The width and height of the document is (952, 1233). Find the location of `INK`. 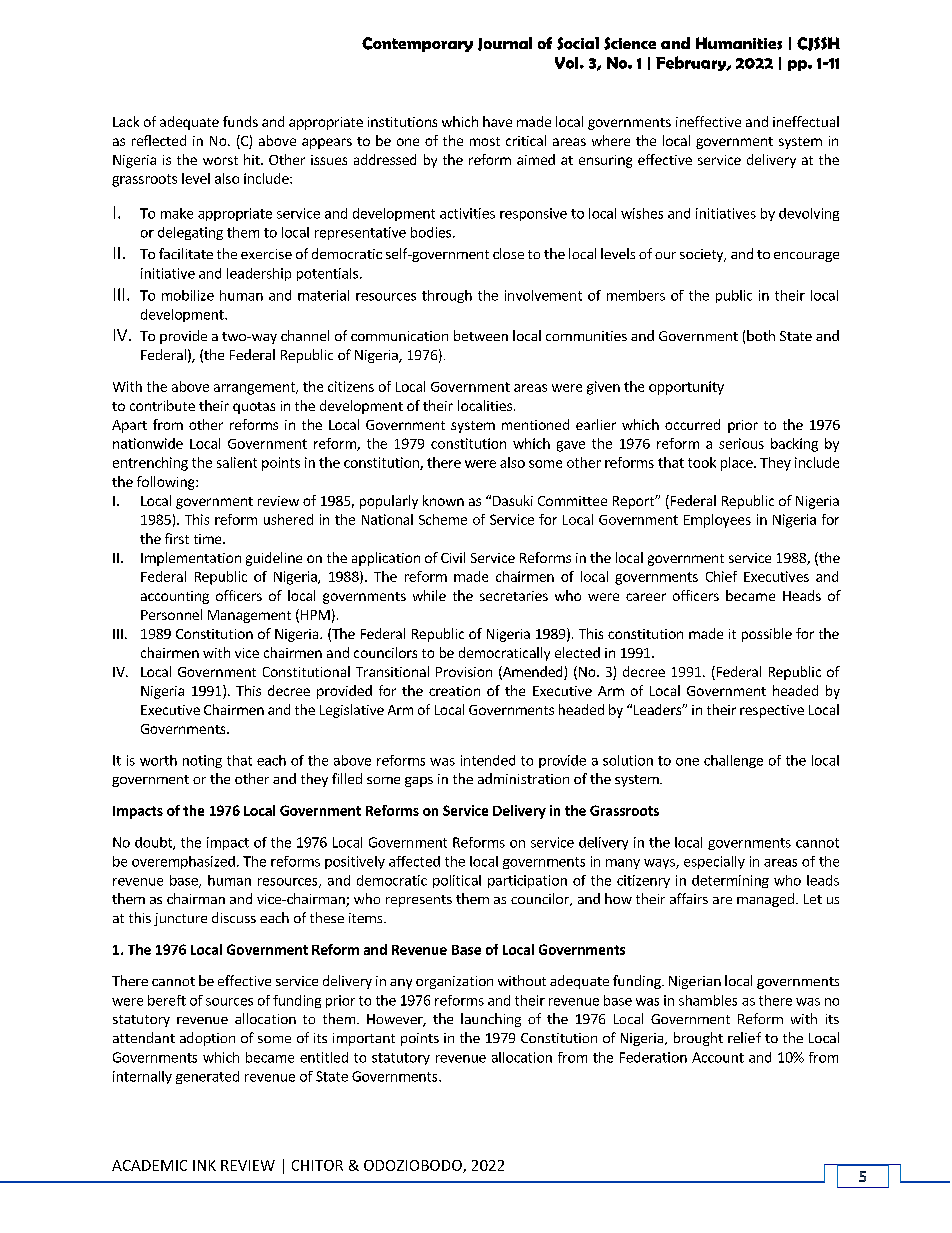

INK is located at coordinates (204, 1165).
